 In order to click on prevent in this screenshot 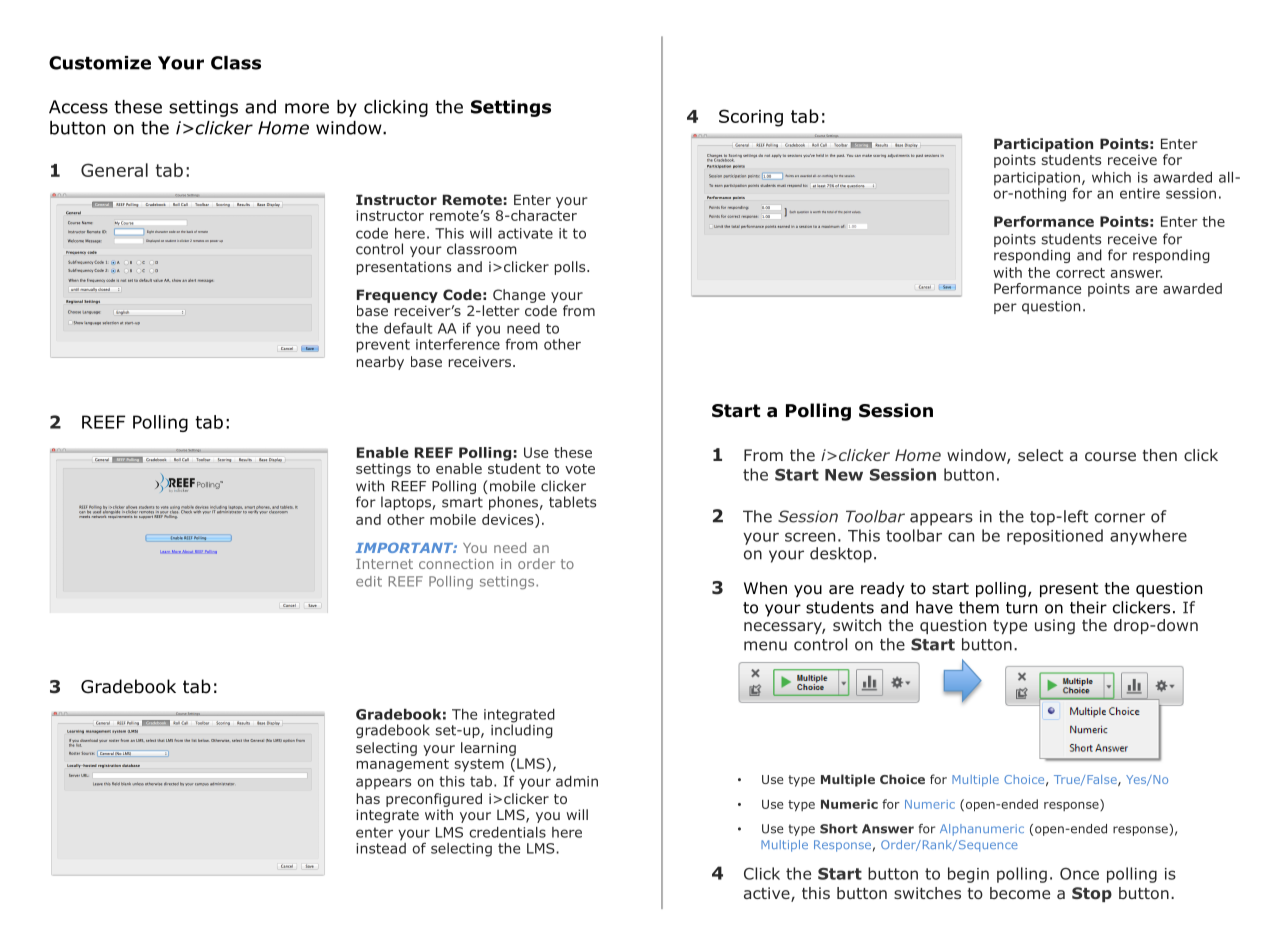, I will do `click(383, 346)`.
